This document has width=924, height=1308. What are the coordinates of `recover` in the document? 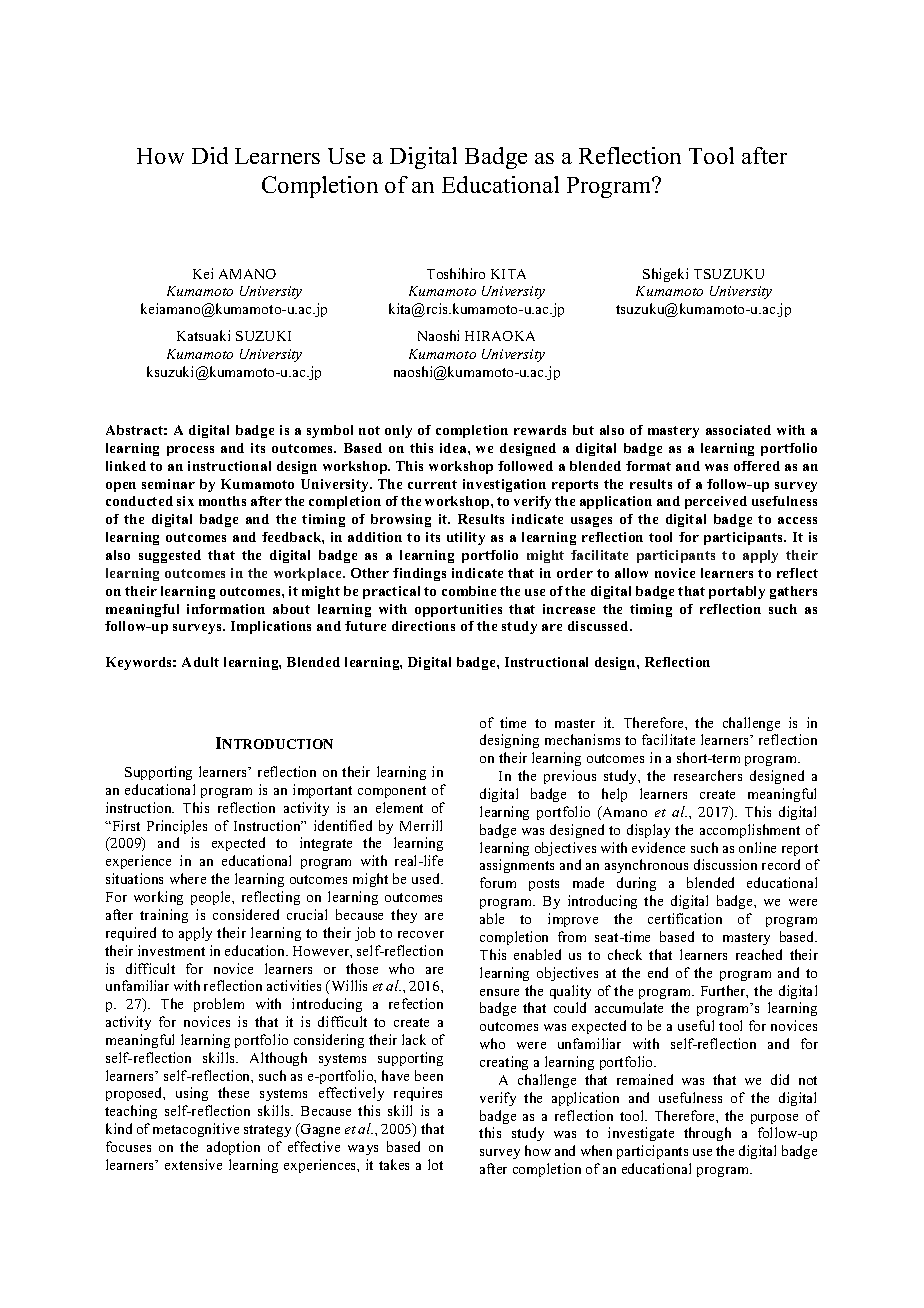 It's located at (421, 934).
